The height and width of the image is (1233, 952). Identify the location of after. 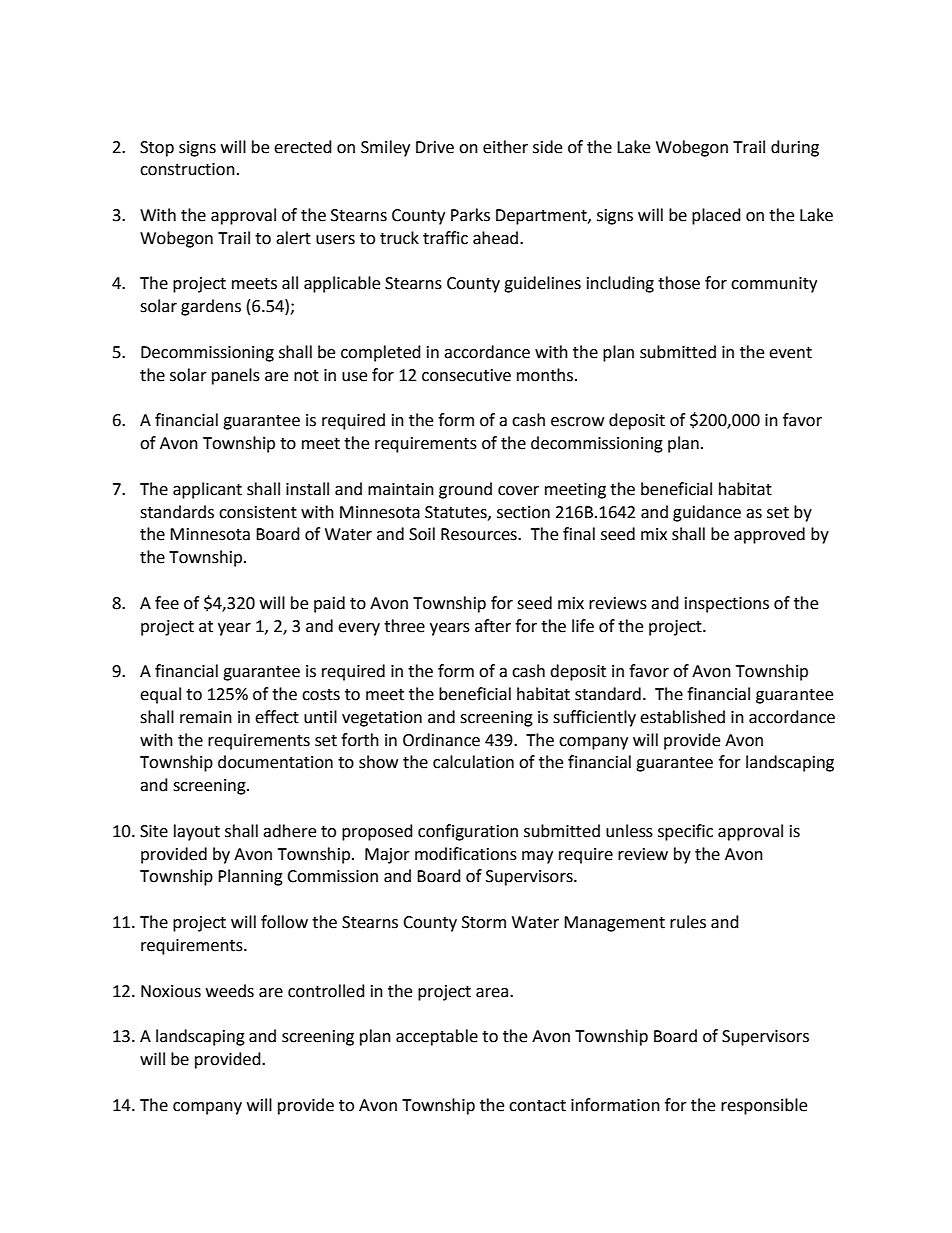
(493, 626).
